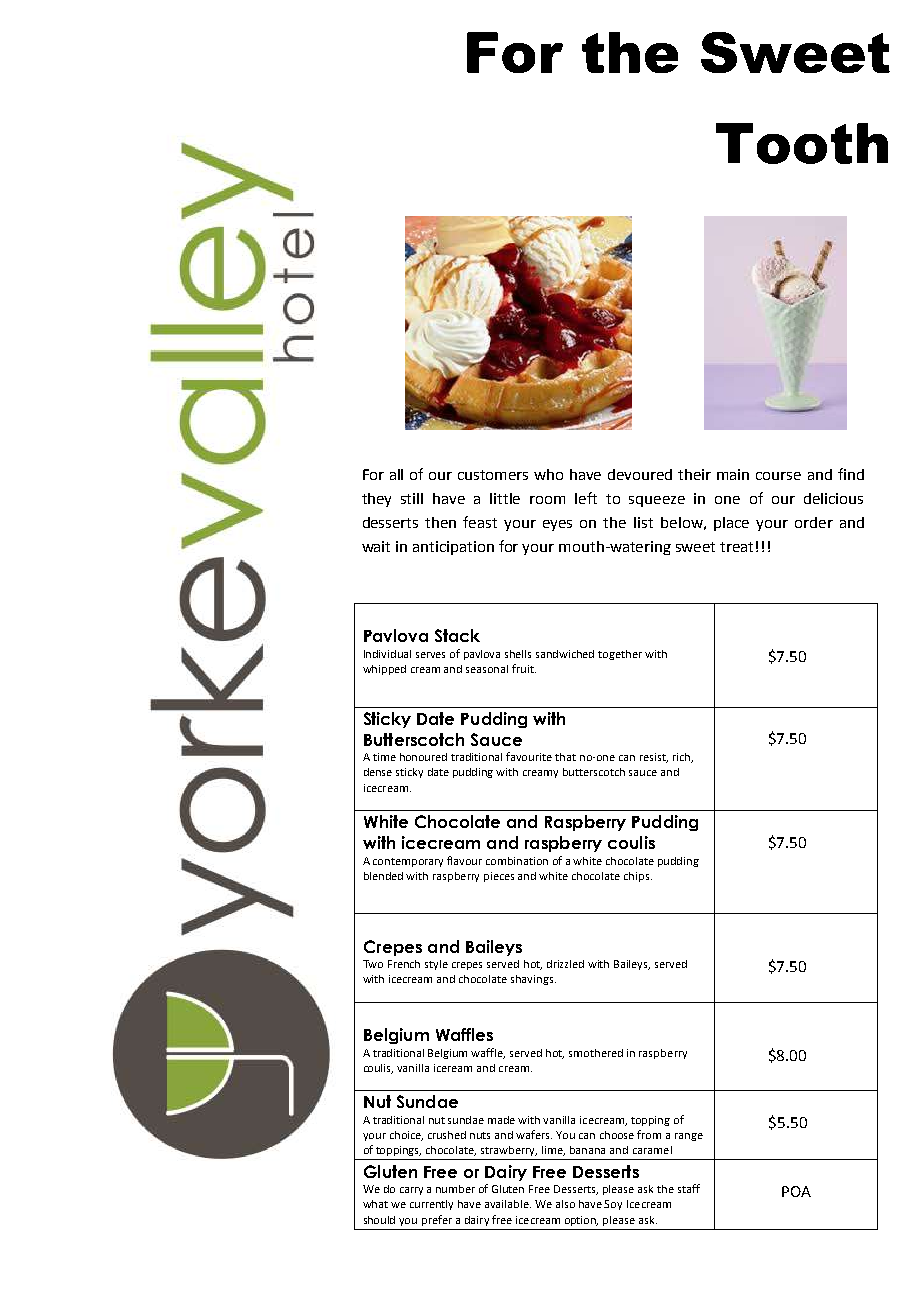  I want to click on course, so click(778, 476).
